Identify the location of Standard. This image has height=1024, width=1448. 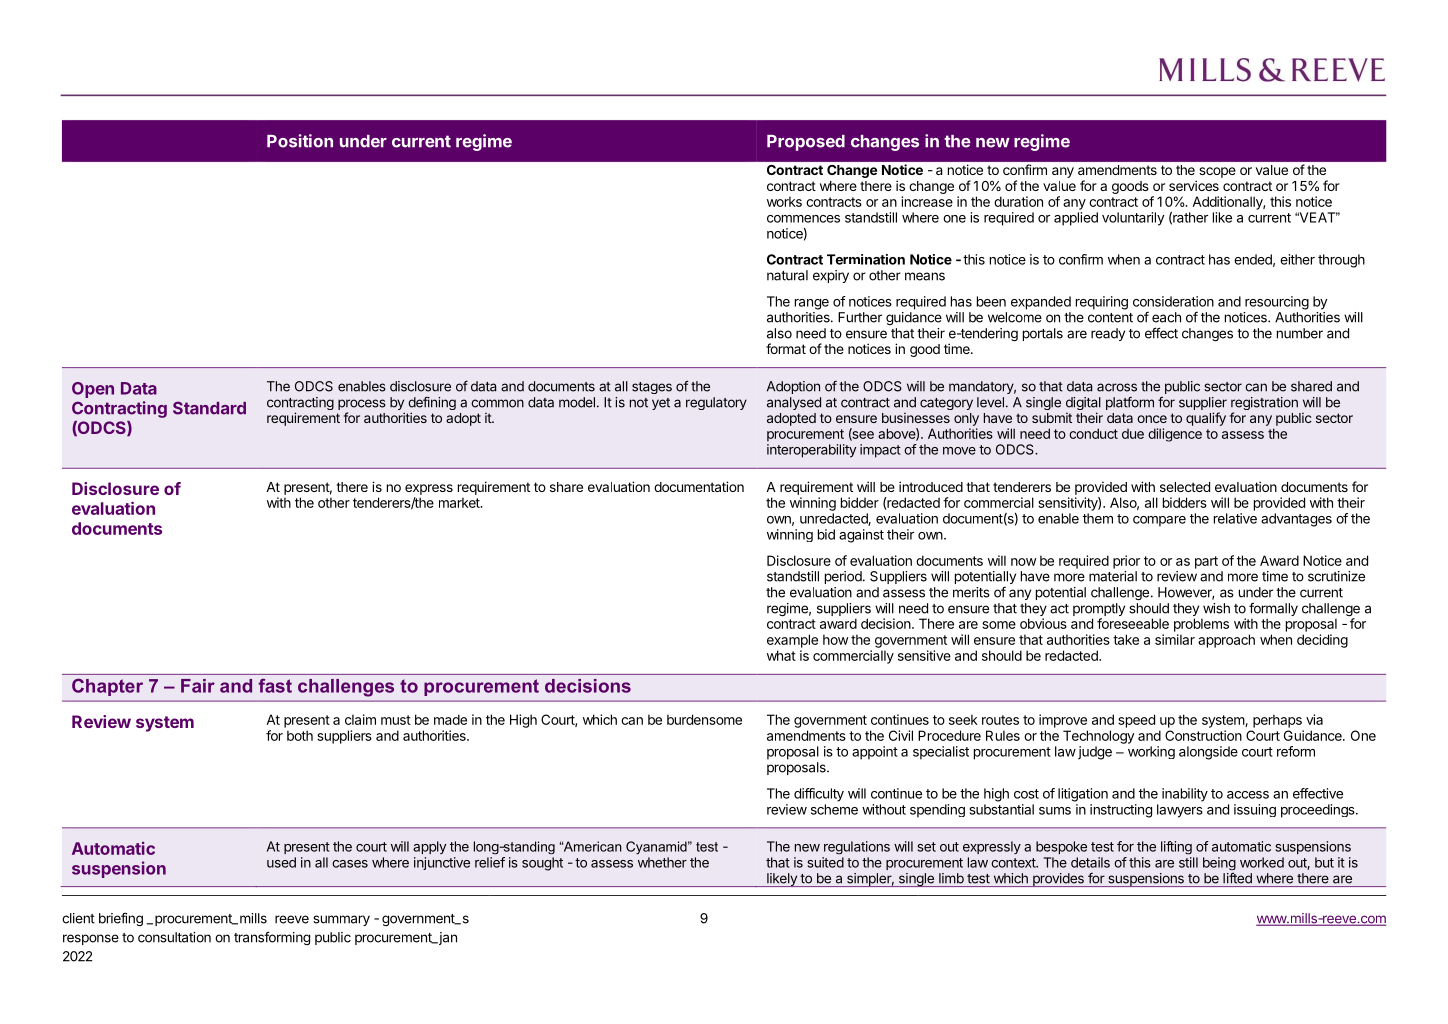
(209, 408).
